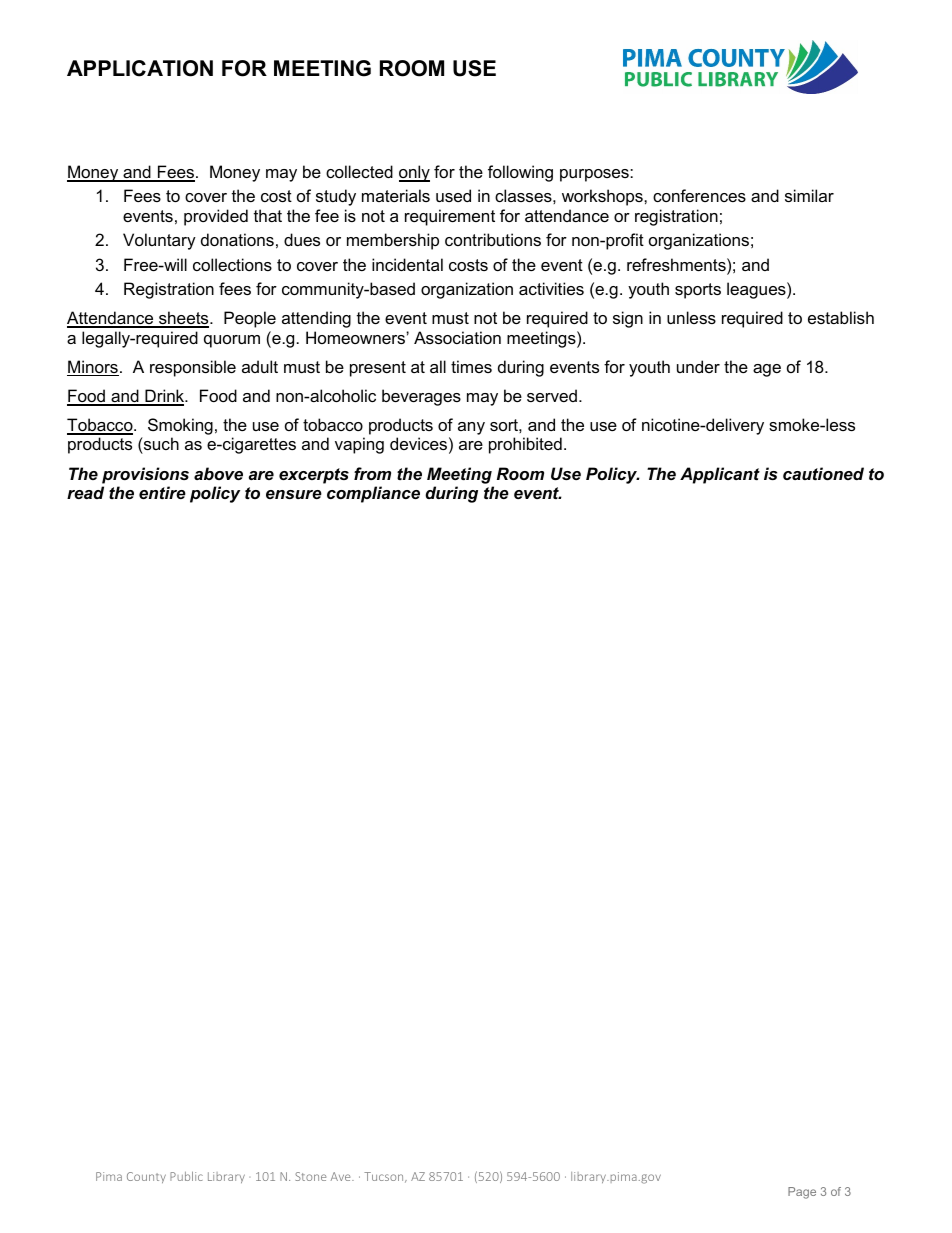 Image resolution: width=952 pixels, height=1233 pixels. I want to click on APPLICATION, so click(140, 68).
